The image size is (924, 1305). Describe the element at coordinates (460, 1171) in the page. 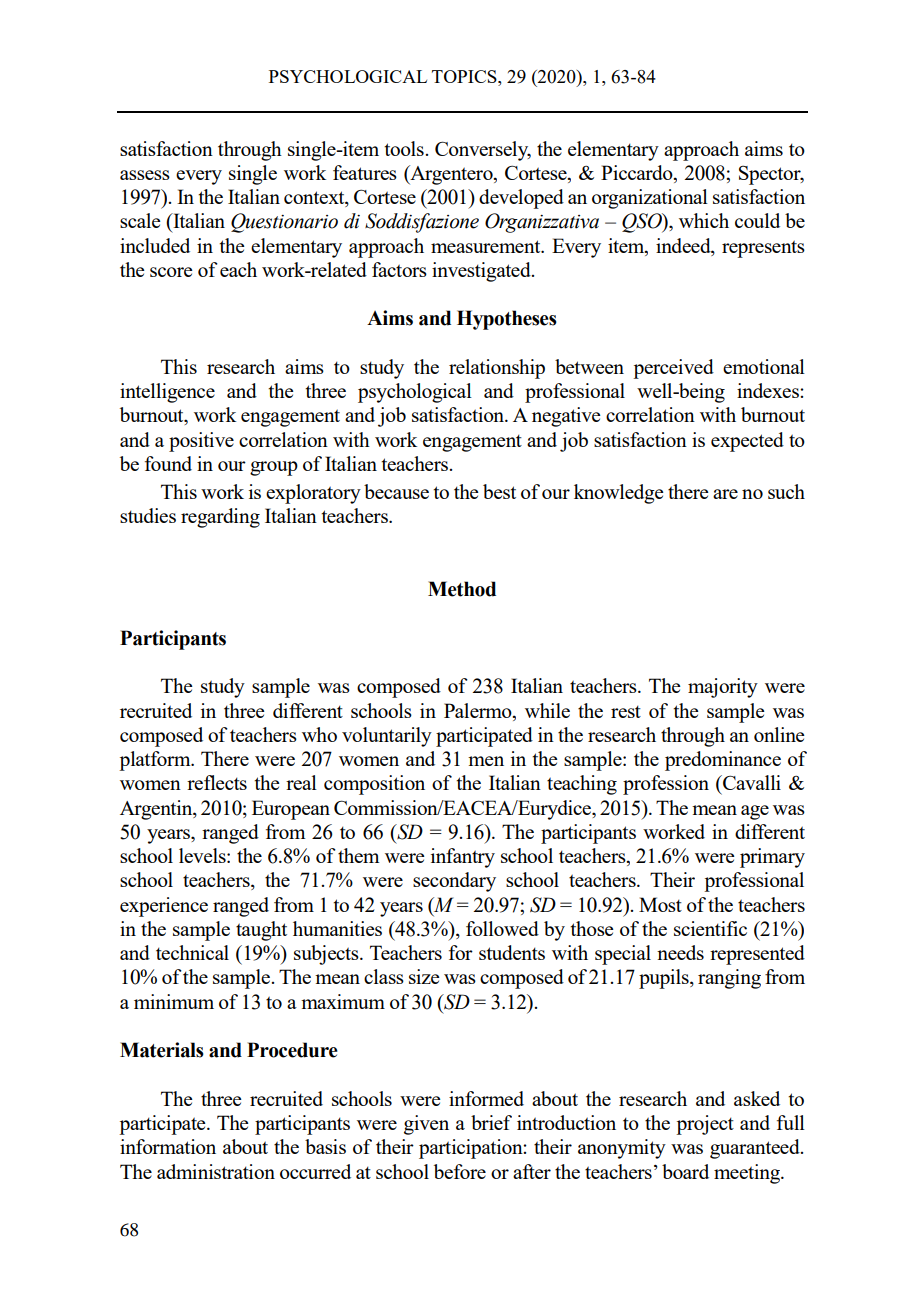

I see `before` at that location.
